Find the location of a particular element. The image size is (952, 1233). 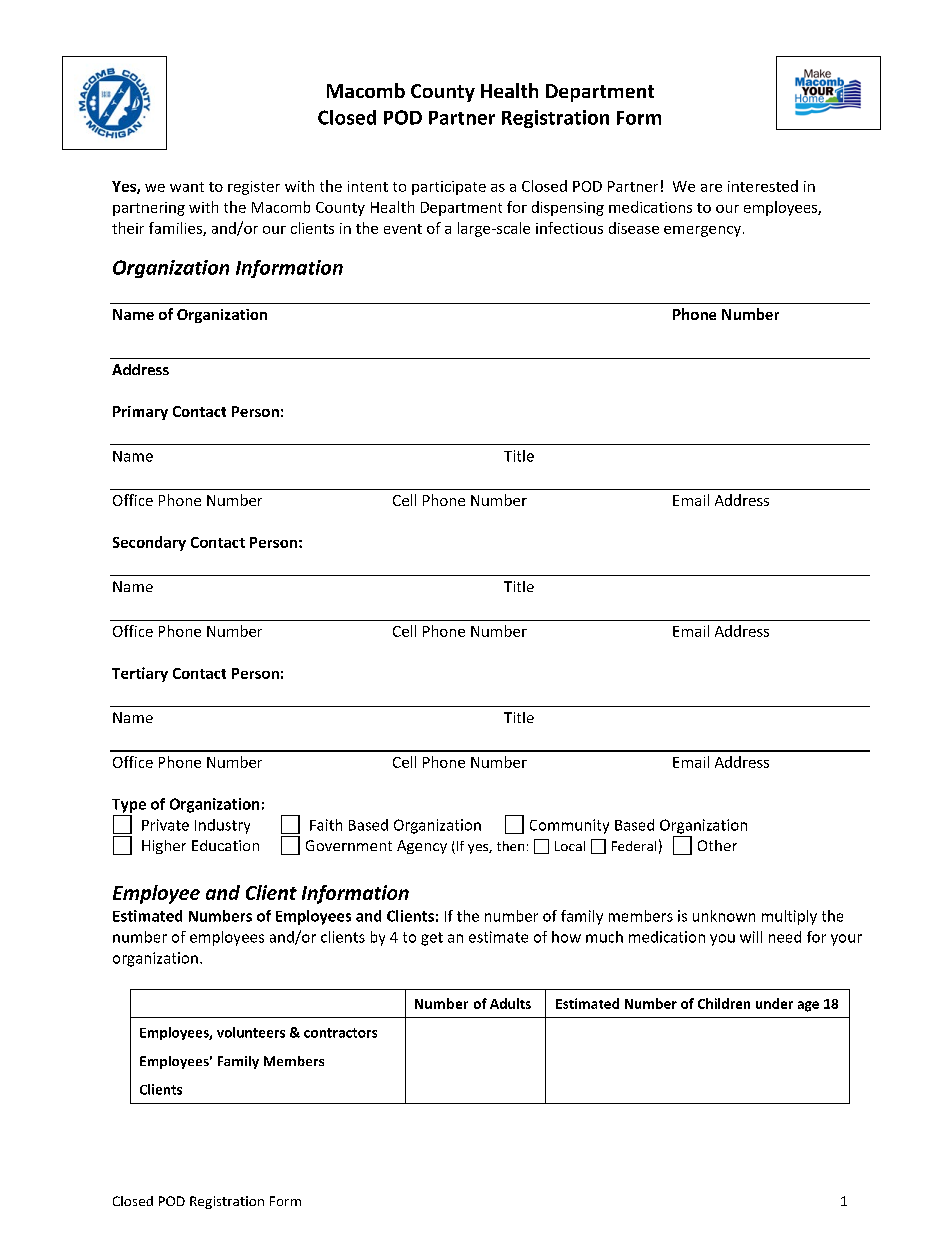

Secondary is located at coordinates (149, 543).
